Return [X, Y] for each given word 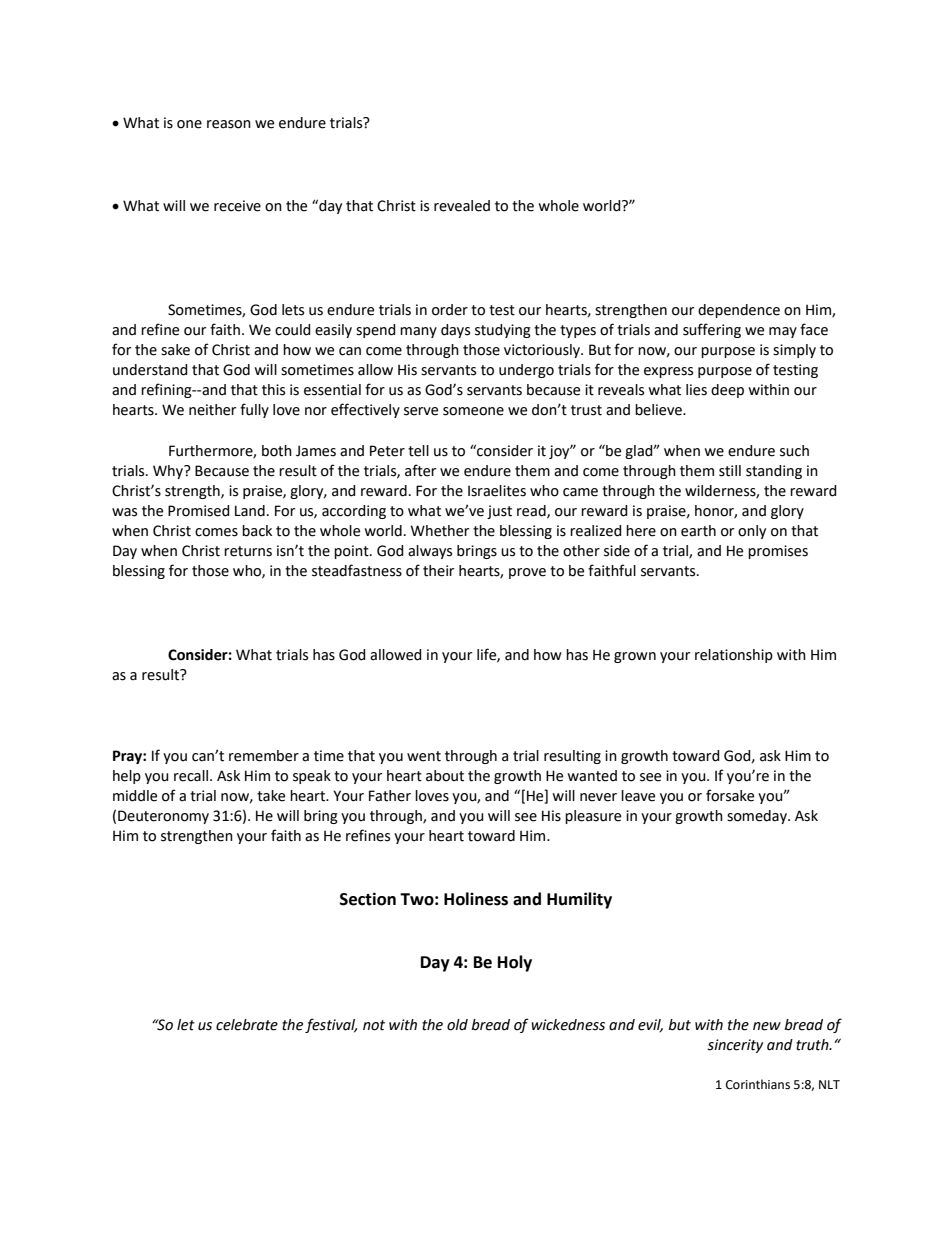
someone [473, 411]
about [445, 776]
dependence [739, 311]
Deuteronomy [163, 817]
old [457, 1025]
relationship [734, 656]
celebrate [247, 1025]
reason [229, 124]
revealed [462, 206]
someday [758, 817]
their [438, 571]
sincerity [735, 1046]
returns [248, 551]
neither [212, 410]
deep [727, 391]
